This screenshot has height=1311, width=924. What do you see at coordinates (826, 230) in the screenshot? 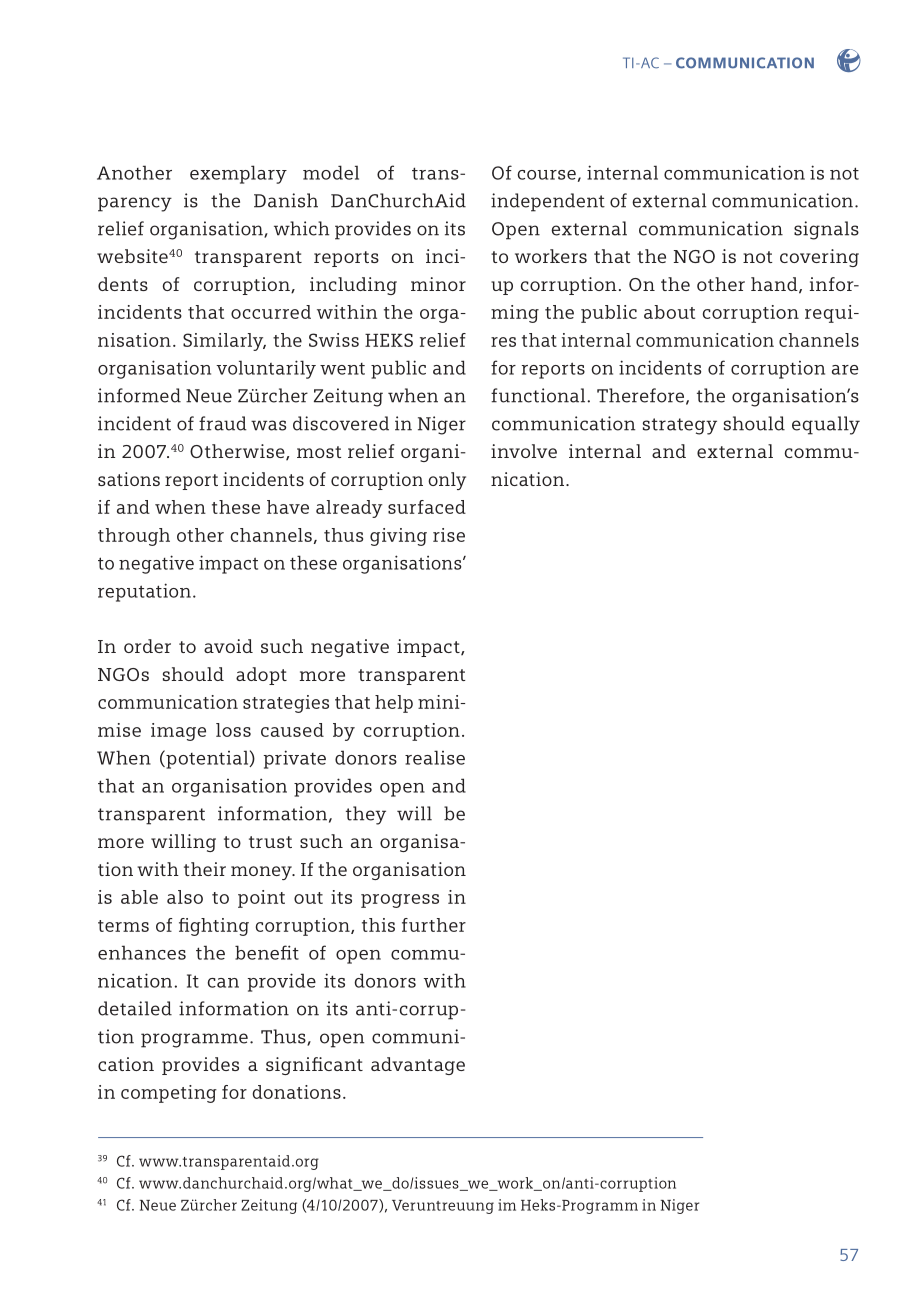
I see `signals` at bounding box center [826, 230].
